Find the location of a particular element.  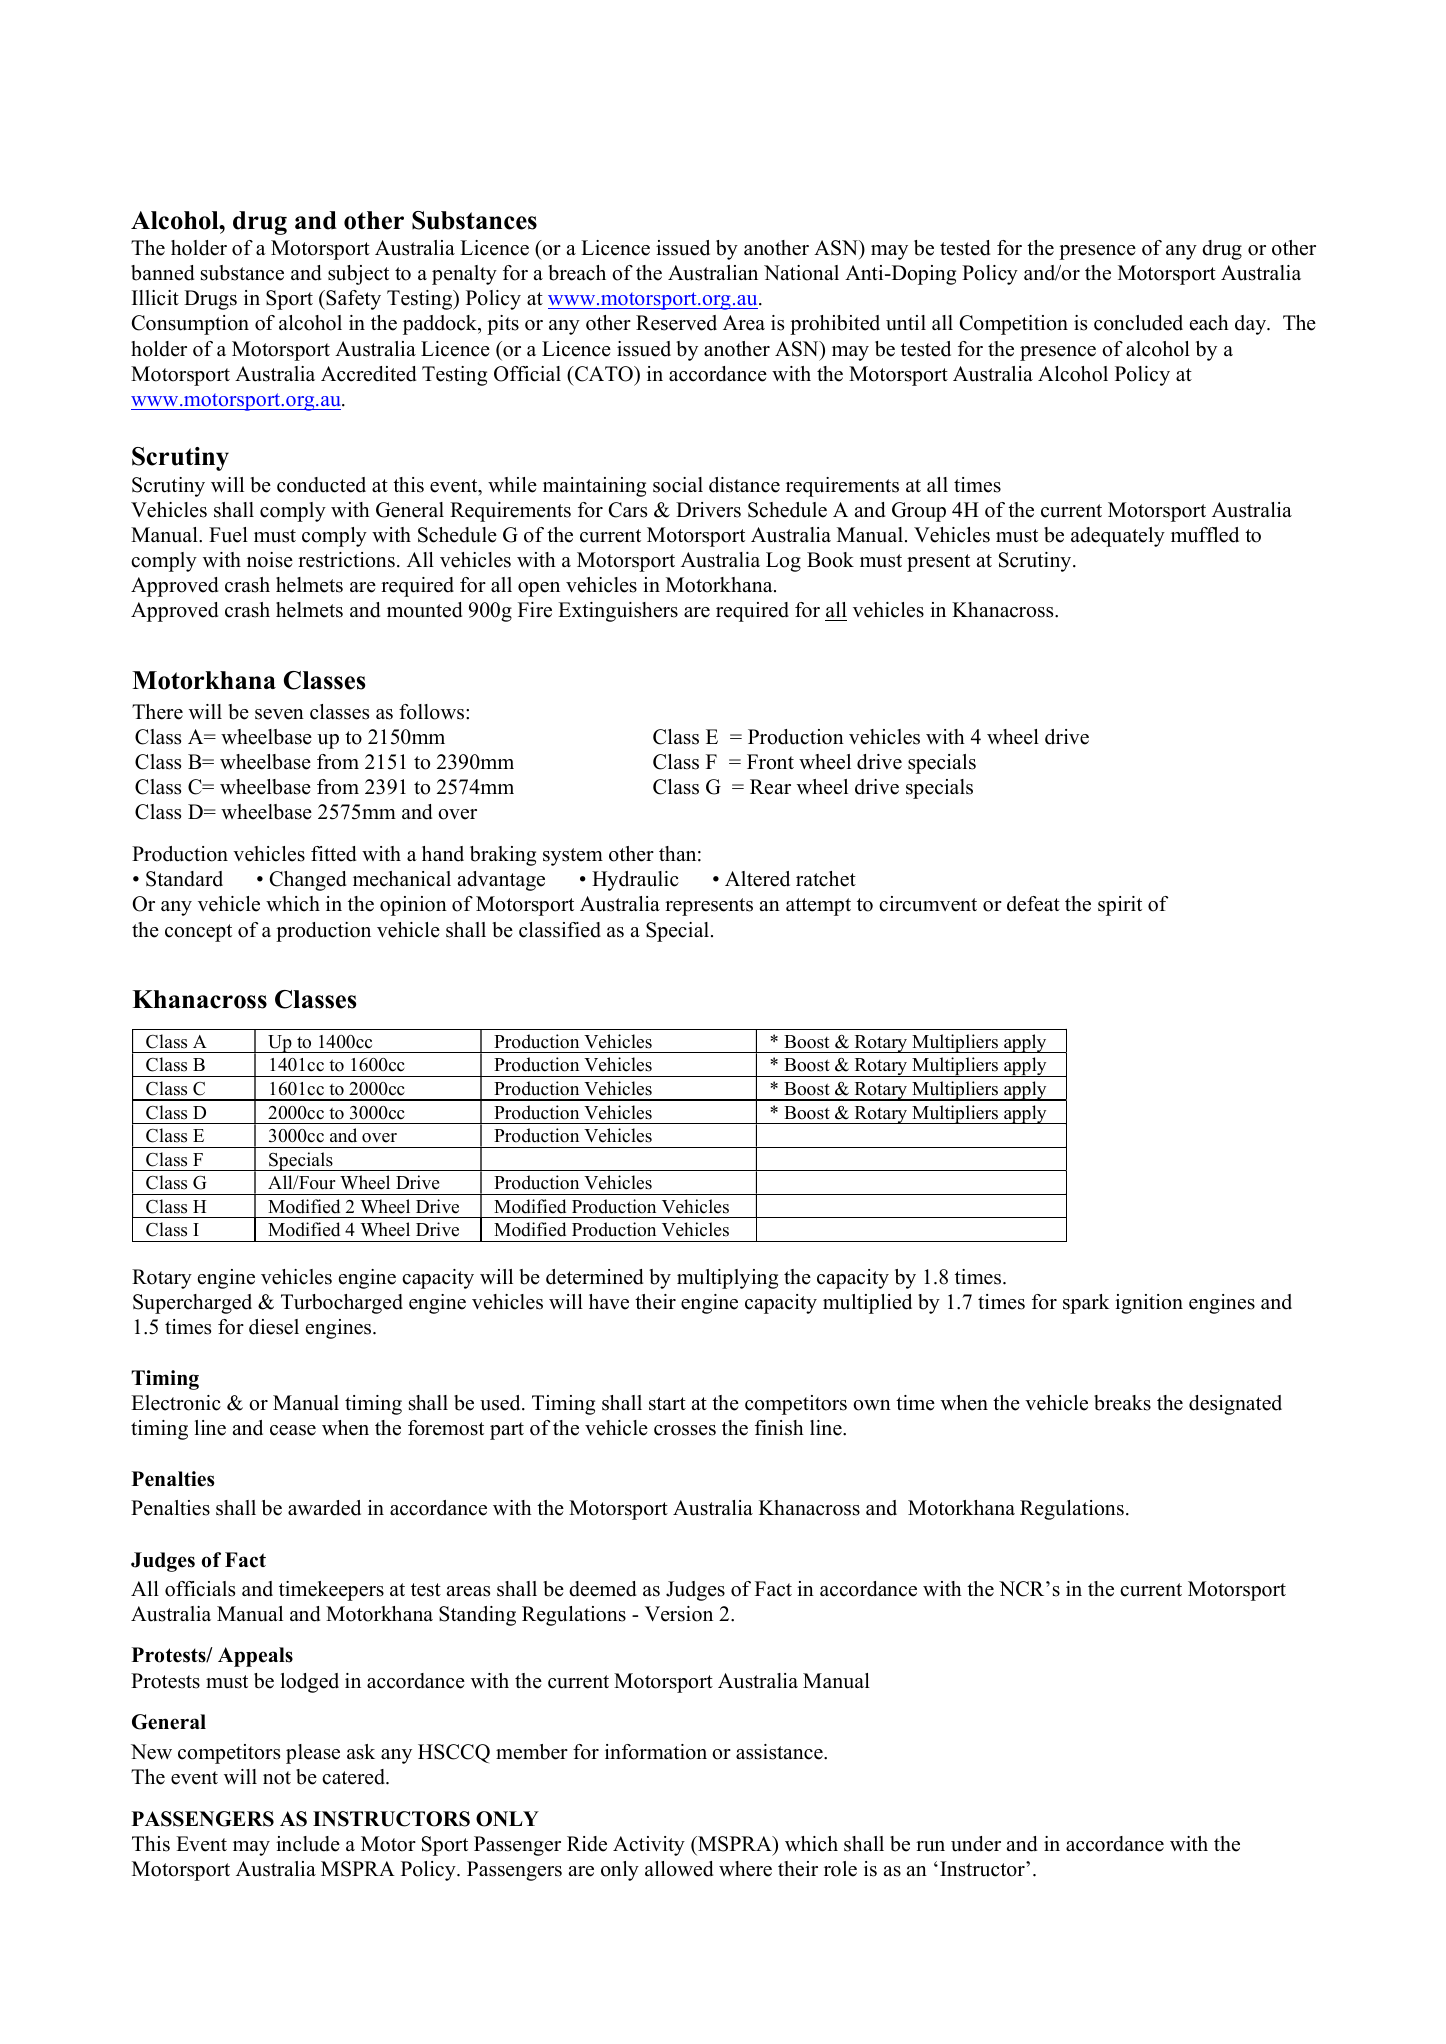

Reserved is located at coordinates (676, 323).
